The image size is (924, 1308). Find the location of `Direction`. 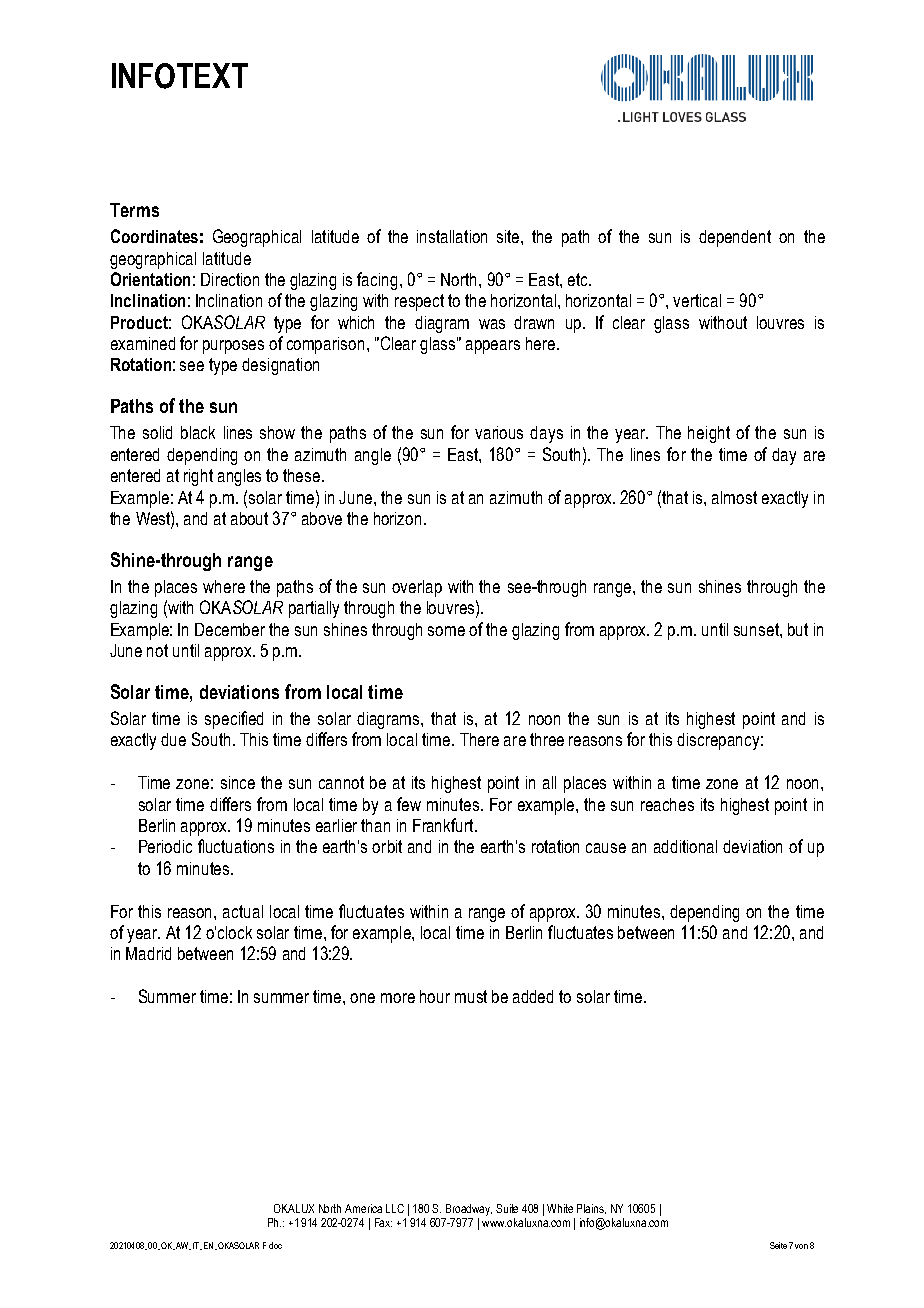

Direction is located at coordinates (230, 279).
